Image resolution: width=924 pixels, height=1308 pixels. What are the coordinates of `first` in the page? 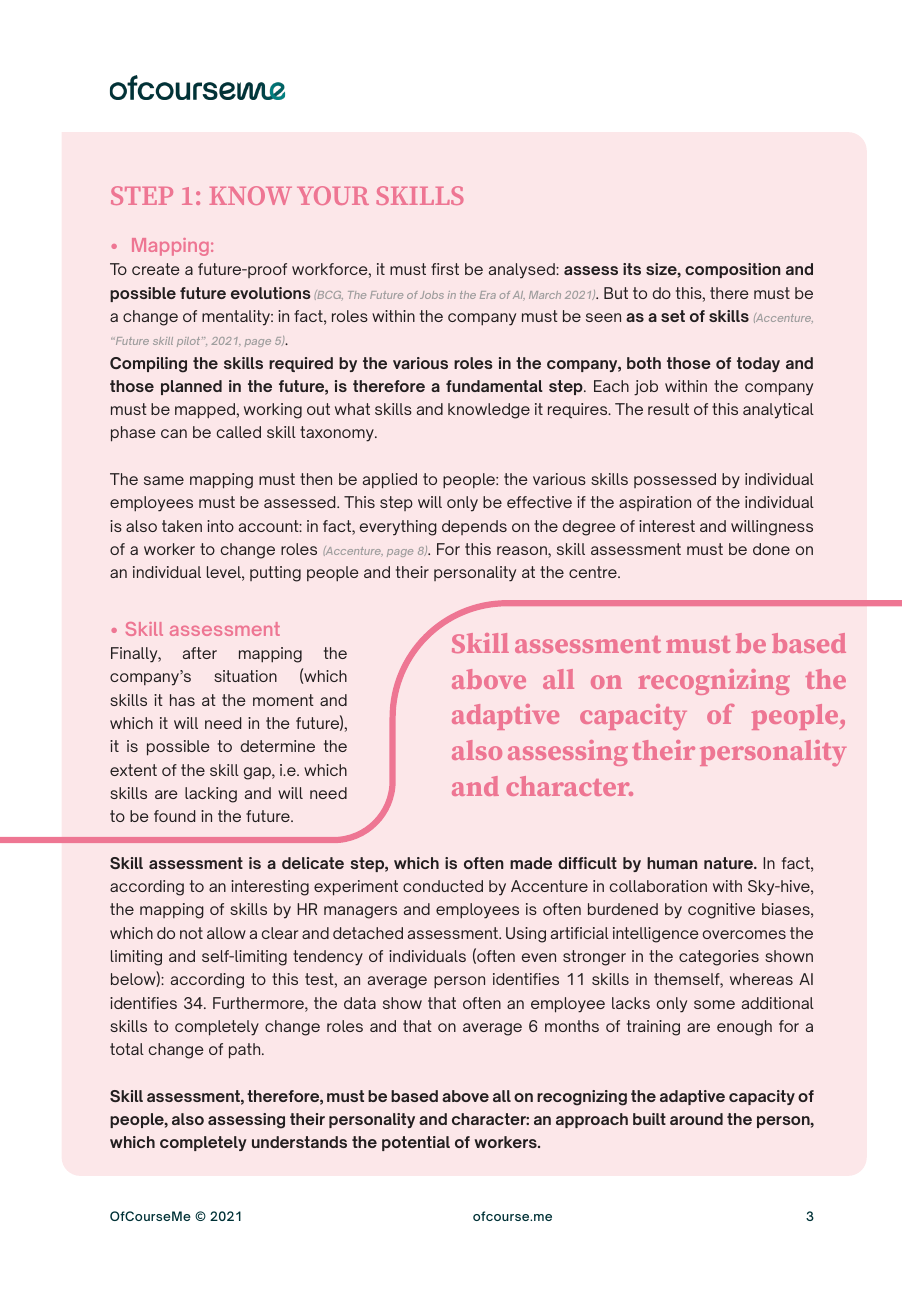 It's located at (445, 269).
